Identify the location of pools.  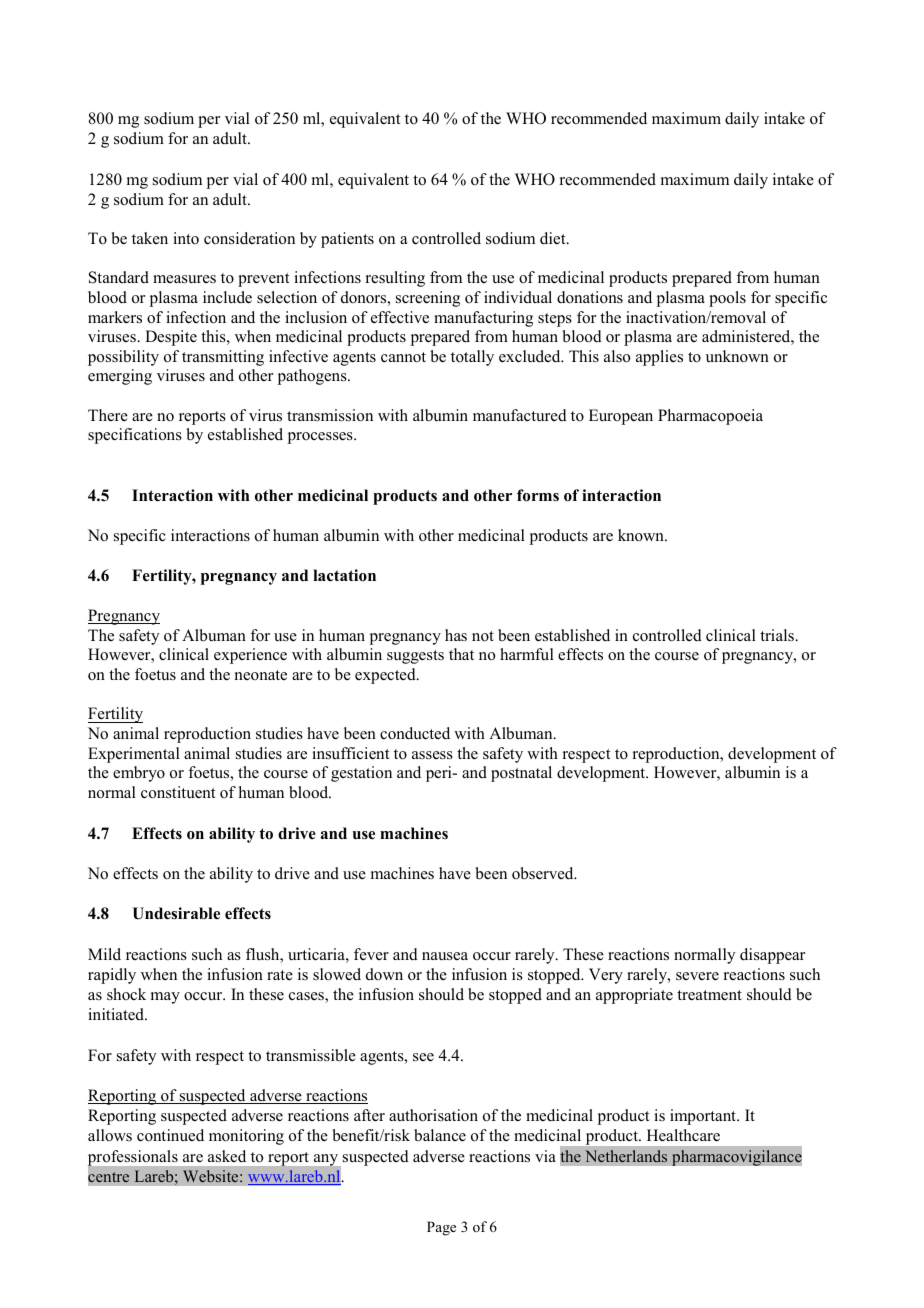
(727, 299).
